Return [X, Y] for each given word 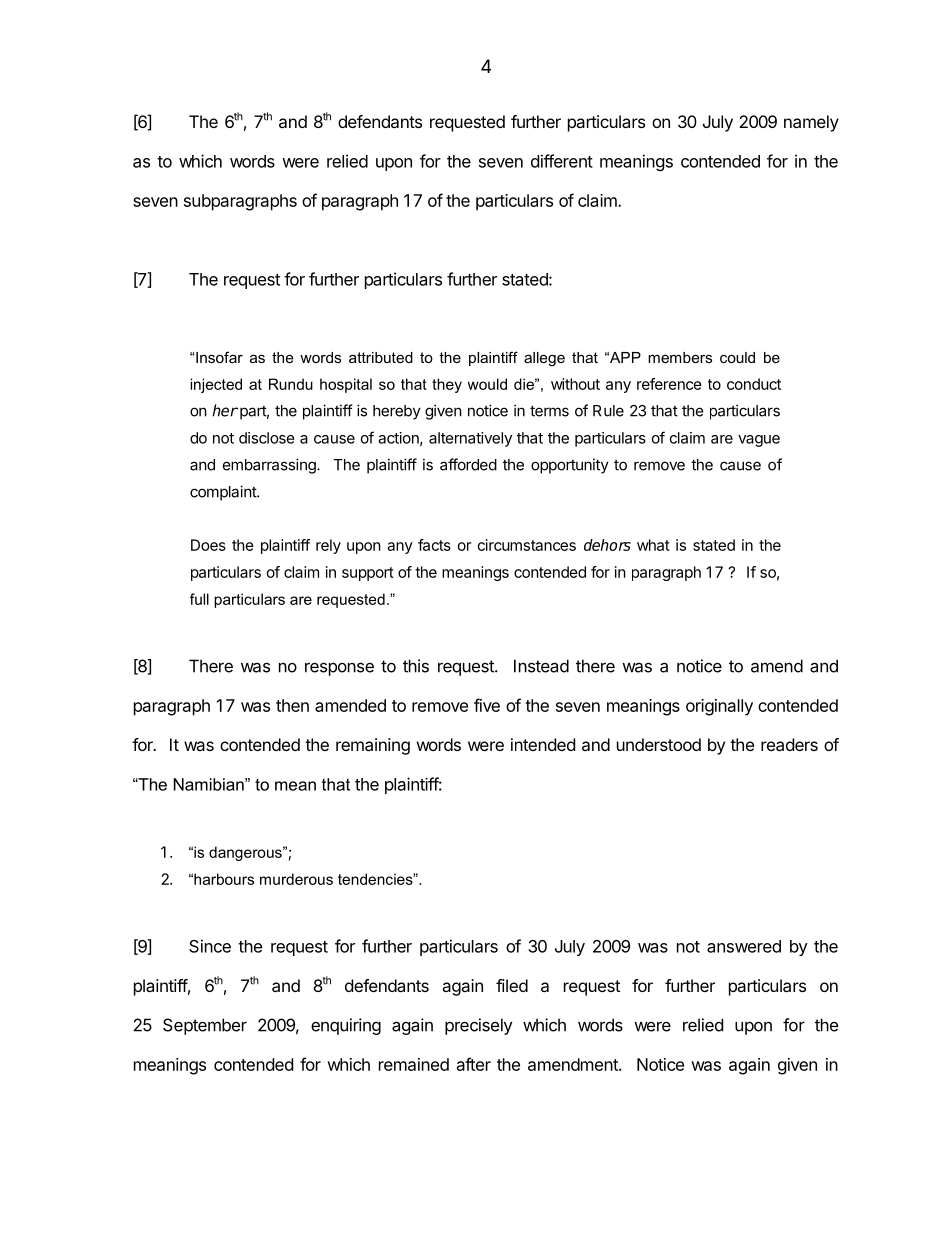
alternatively [470, 439]
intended [543, 744]
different [562, 161]
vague [759, 441]
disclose [267, 438]
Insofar [219, 357]
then [292, 705]
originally [719, 707]
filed [512, 985]
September [205, 1026]
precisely [479, 1026]
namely [811, 123]
